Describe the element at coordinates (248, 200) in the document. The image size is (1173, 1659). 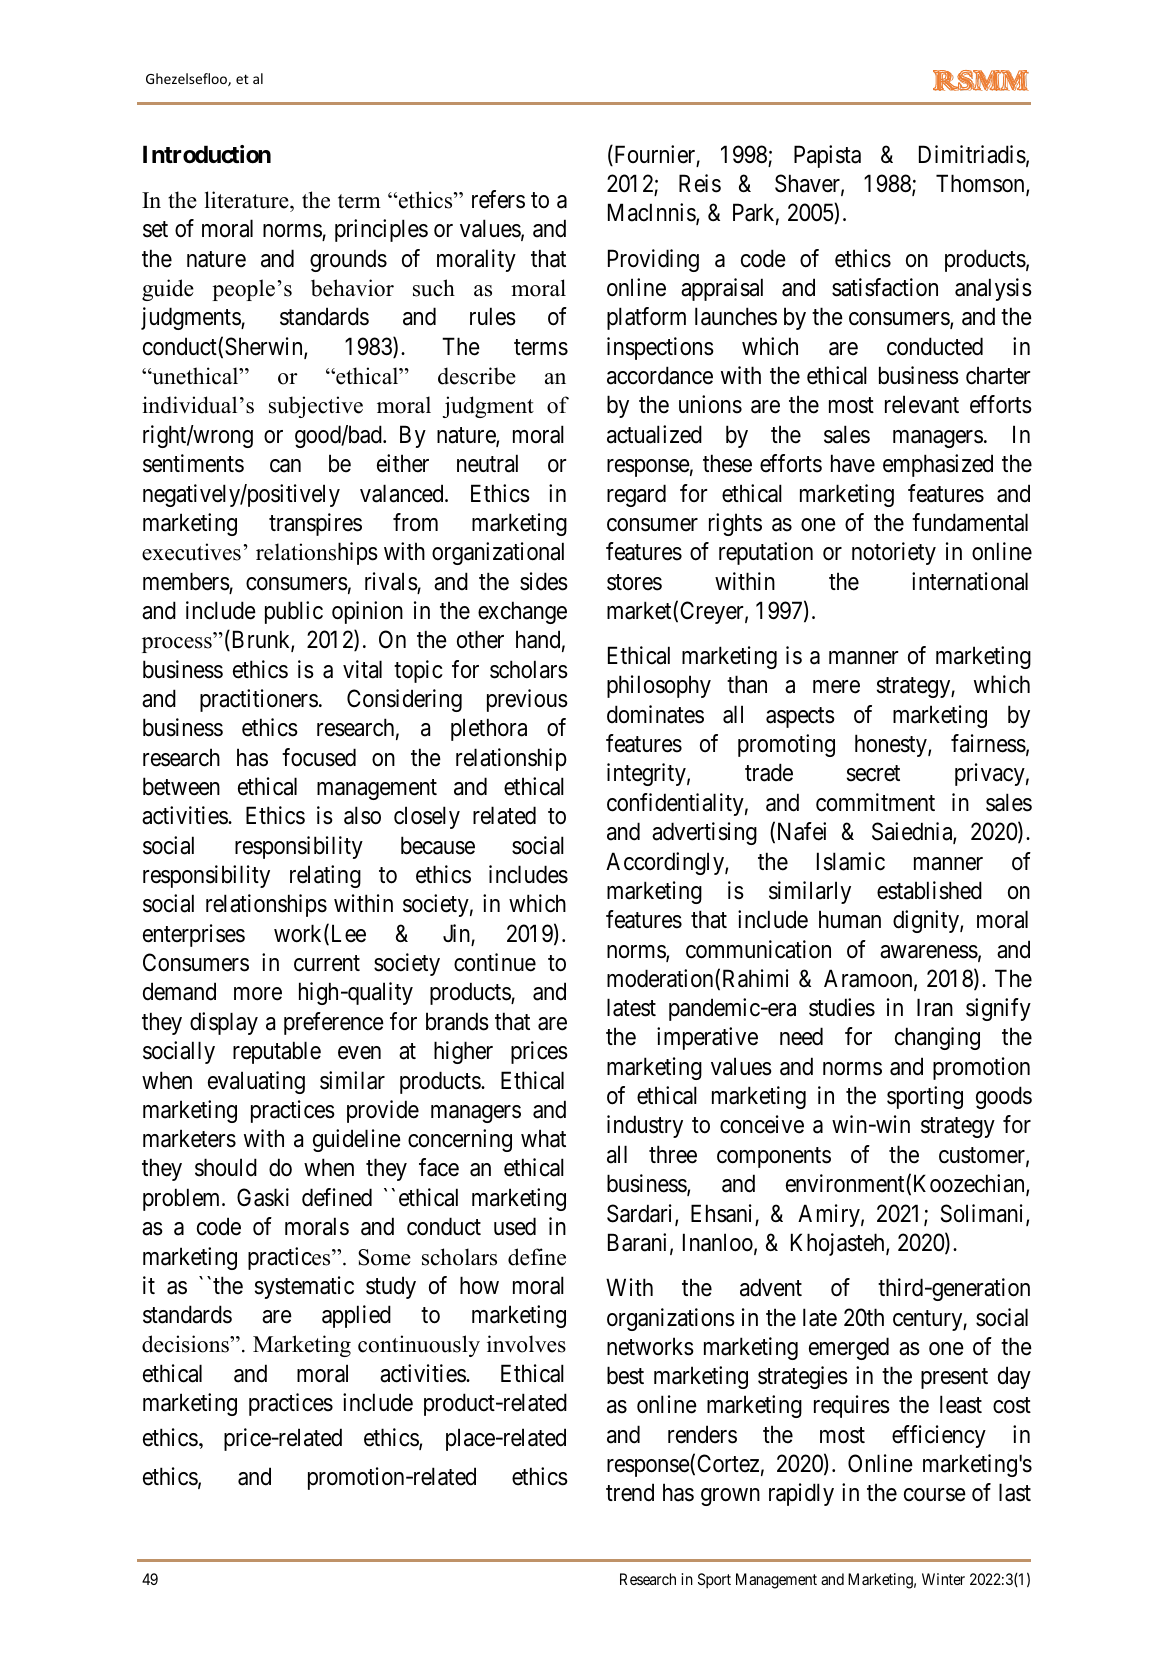
I see `literature` at that location.
